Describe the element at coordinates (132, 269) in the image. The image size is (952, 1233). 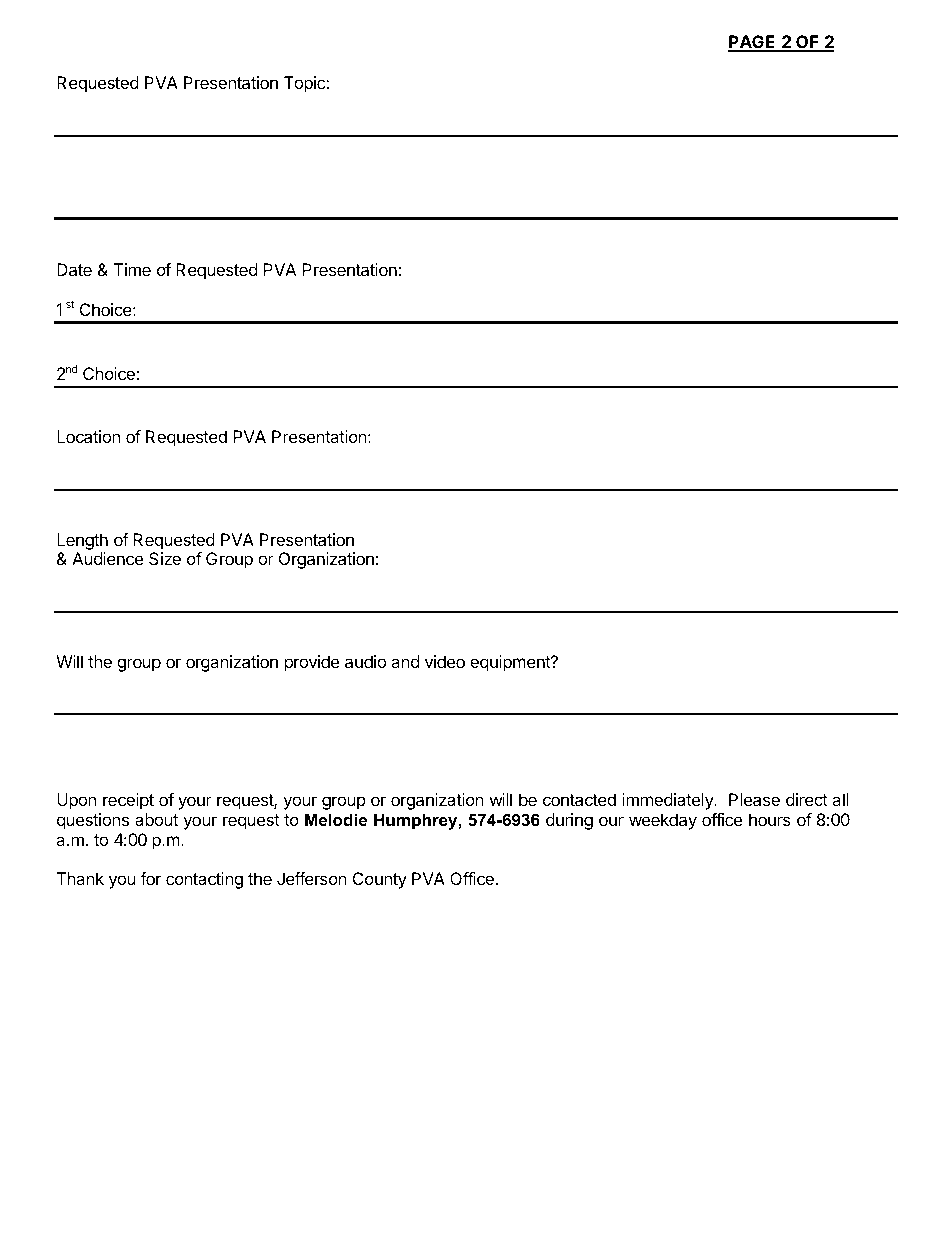
I see `Time` at that location.
